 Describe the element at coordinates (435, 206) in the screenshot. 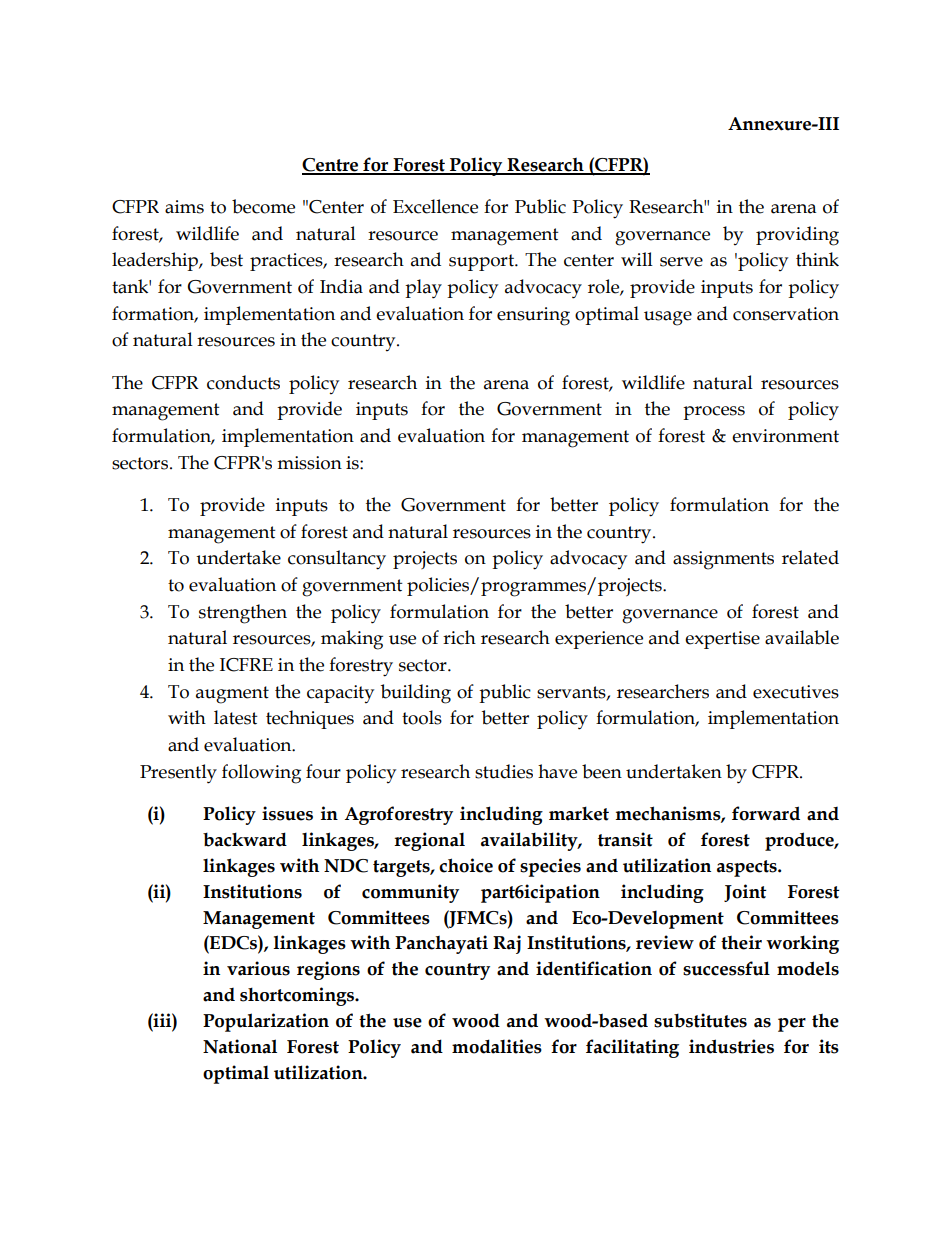

I see `Excellence` at that location.
